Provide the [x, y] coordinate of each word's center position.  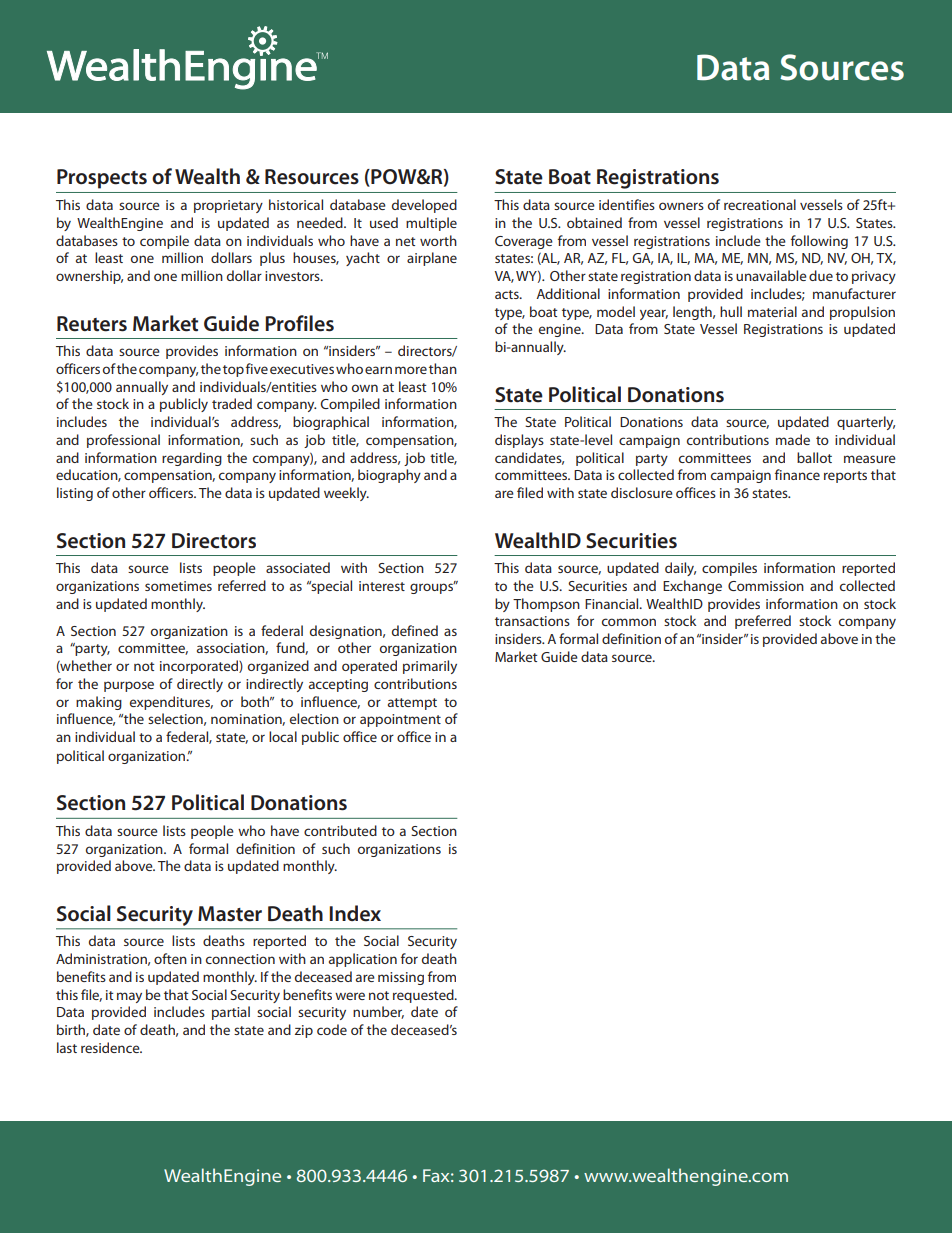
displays [519, 441]
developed [424, 206]
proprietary [228, 206]
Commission [766, 586]
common [629, 622]
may [129, 997]
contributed [340, 830]
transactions [532, 621]
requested [424, 996]
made [793, 439]
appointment [400, 720]
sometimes [178, 586]
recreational [760, 204]
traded [232, 403]
